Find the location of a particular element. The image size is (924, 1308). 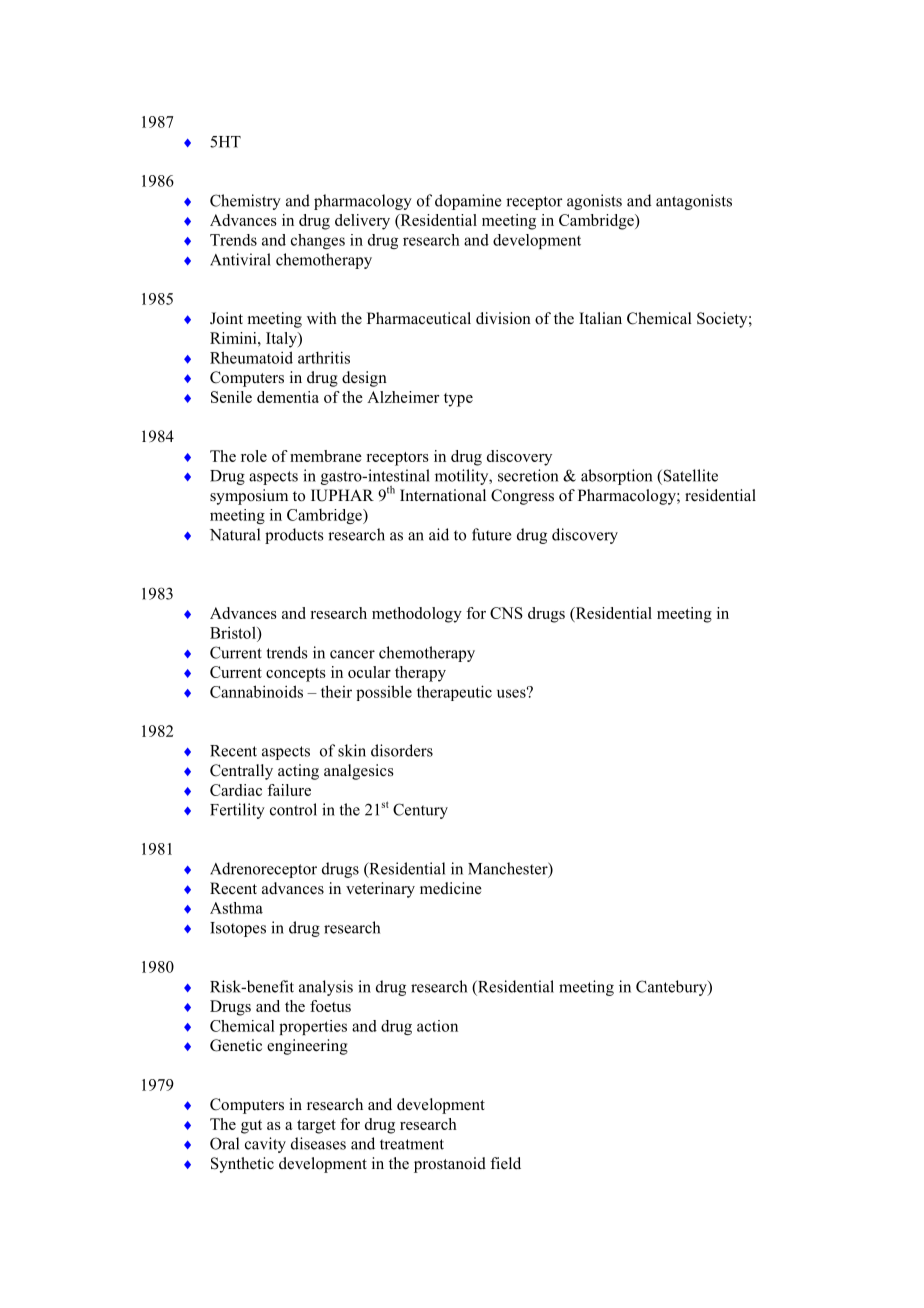

changes is located at coordinates (318, 241).
